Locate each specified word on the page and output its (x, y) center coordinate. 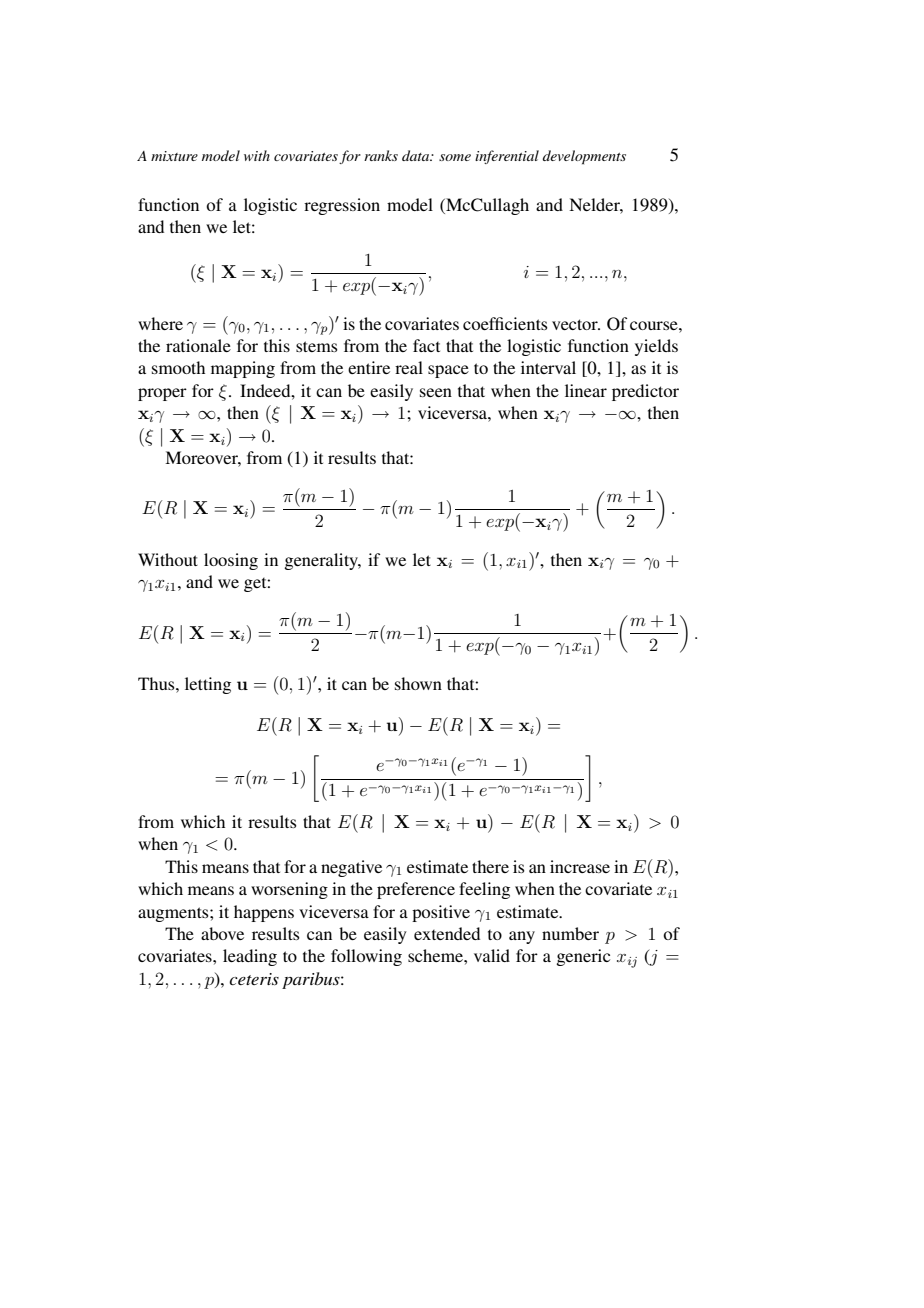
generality (322, 561)
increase (580, 866)
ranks (381, 155)
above (222, 933)
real (409, 367)
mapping (243, 369)
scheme (436, 955)
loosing (231, 561)
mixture (174, 156)
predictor (645, 392)
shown (418, 683)
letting (208, 685)
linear (586, 390)
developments (584, 157)
